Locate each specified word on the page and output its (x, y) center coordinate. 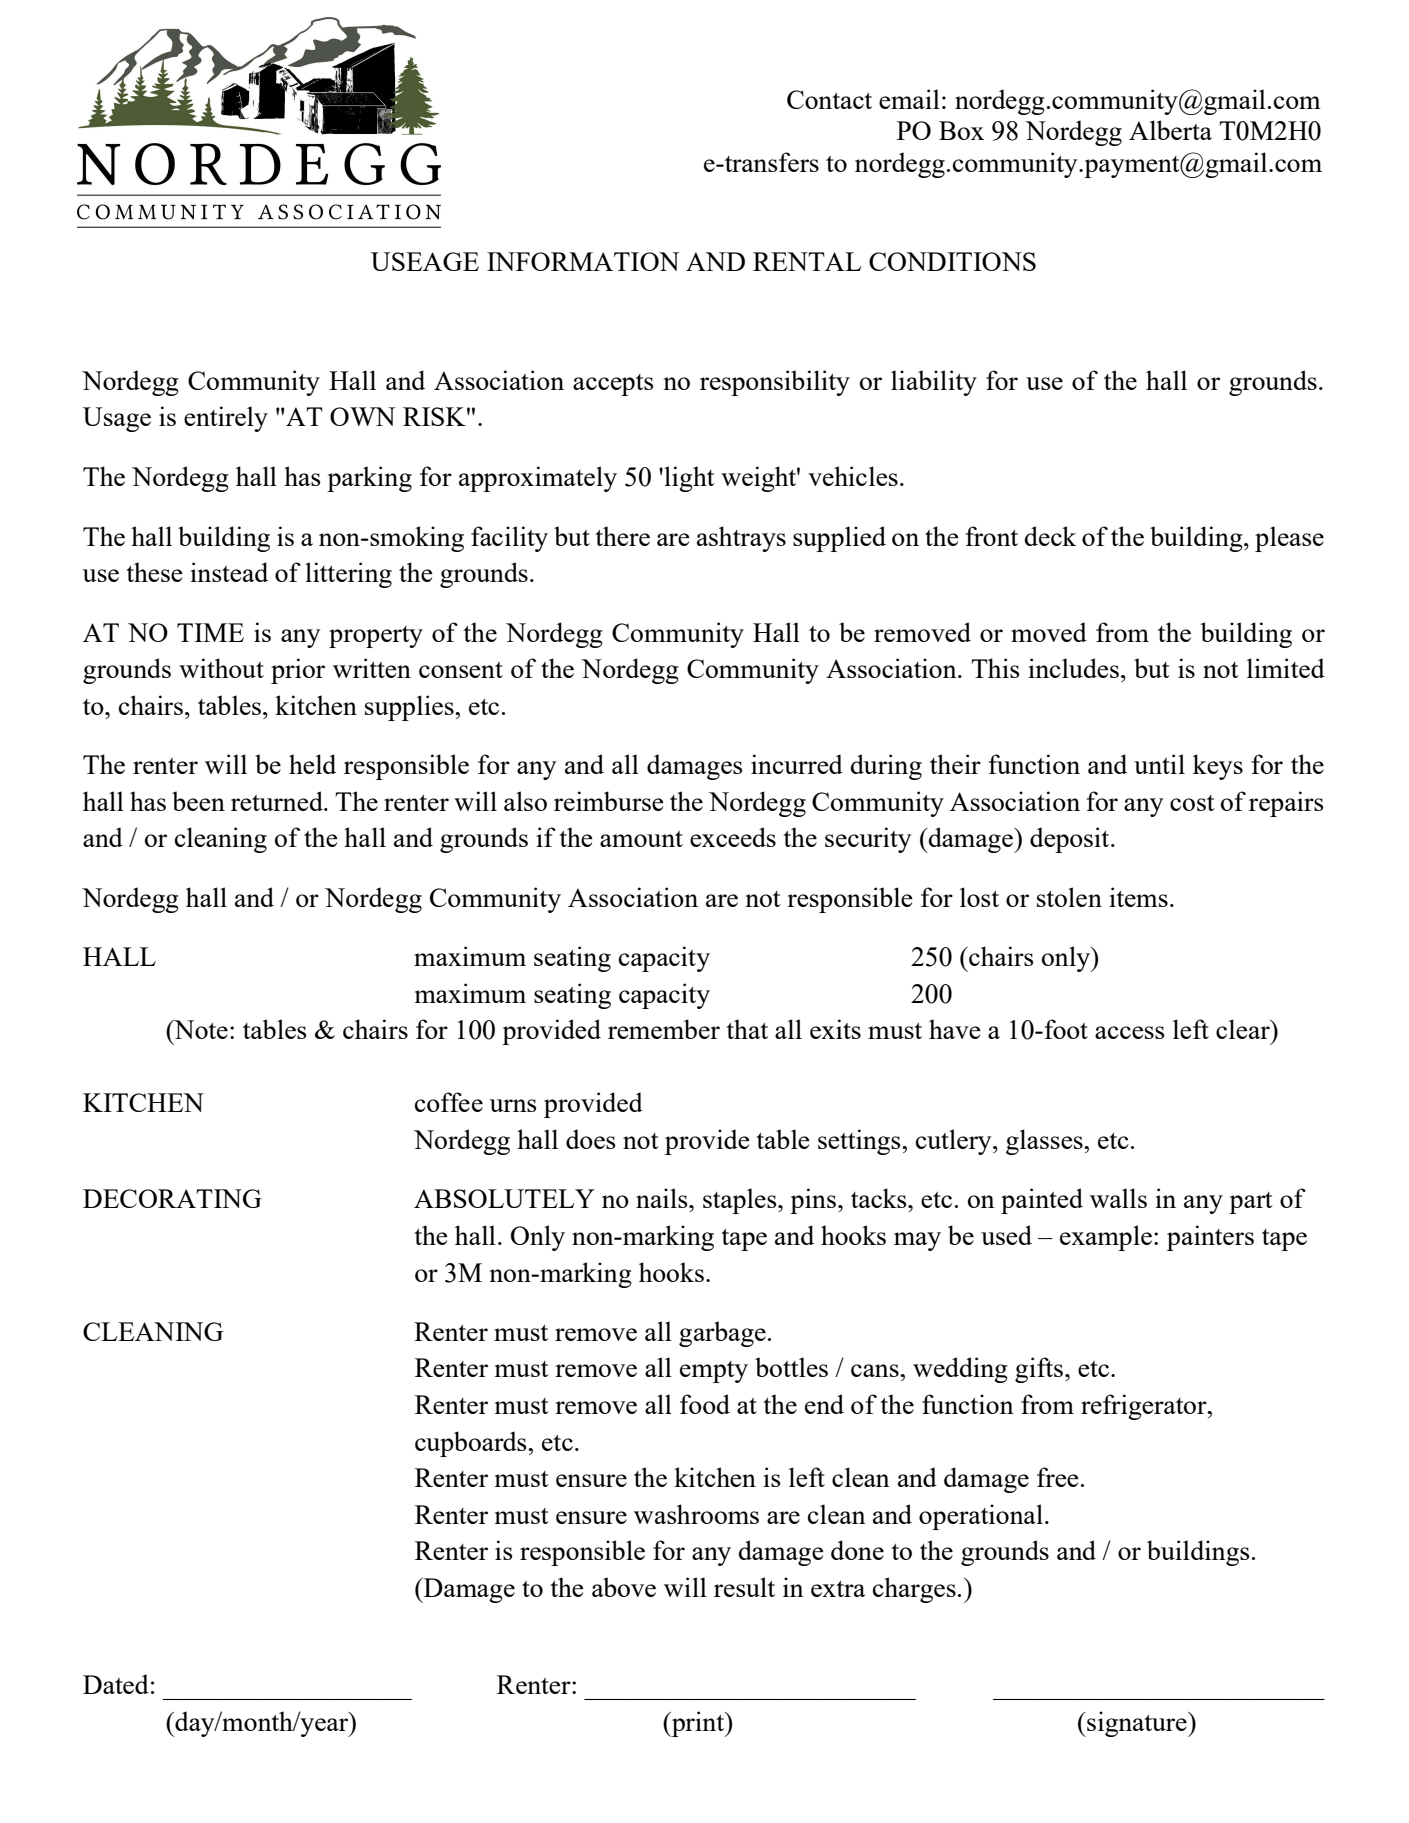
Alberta (1170, 130)
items (1138, 897)
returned (278, 801)
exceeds (733, 837)
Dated (116, 1684)
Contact (829, 99)
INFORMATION (583, 261)
